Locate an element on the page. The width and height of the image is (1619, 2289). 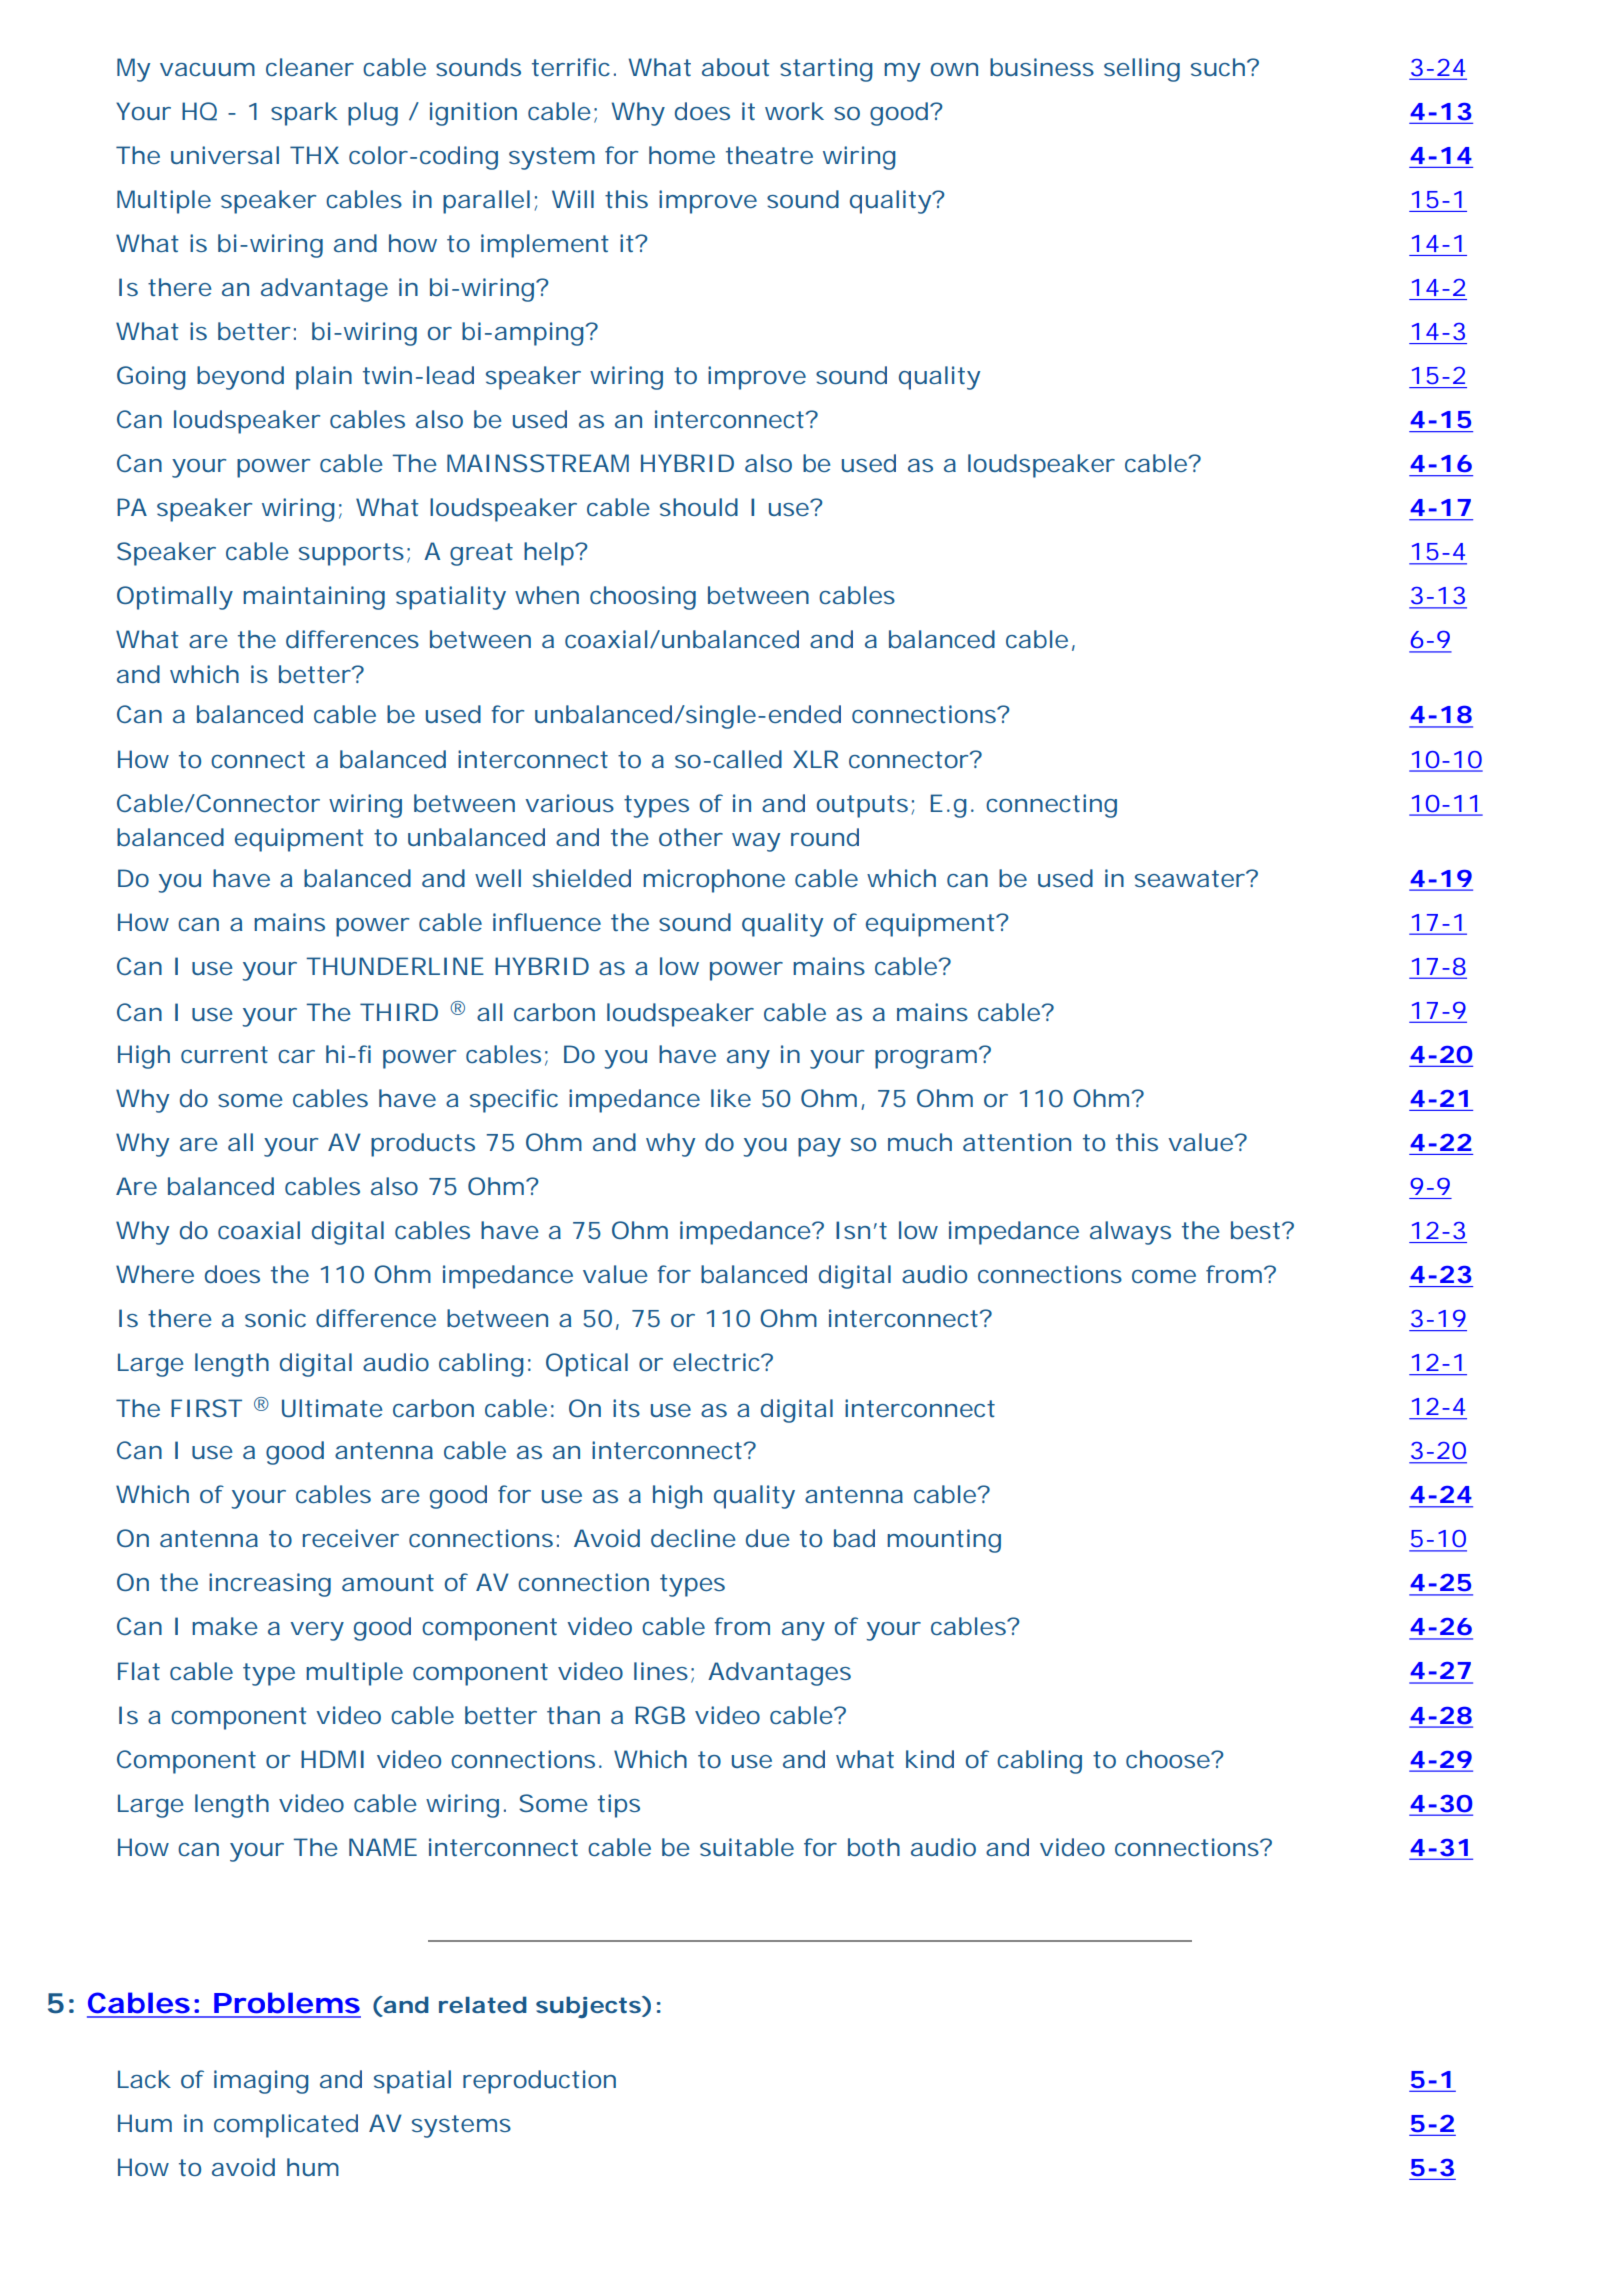
current is located at coordinates (224, 1054).
